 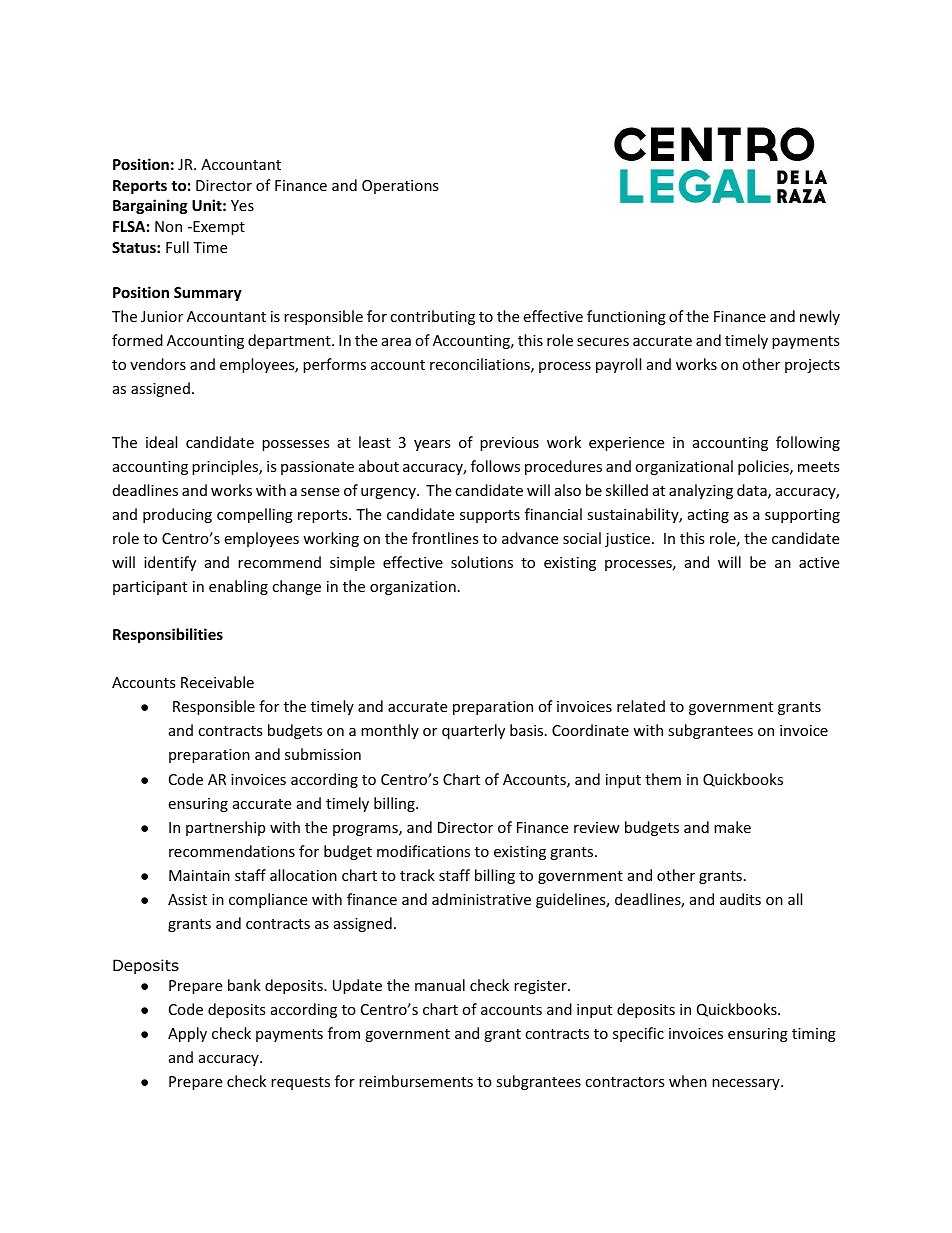 I want to click on them, so click(x=663, y=779).
